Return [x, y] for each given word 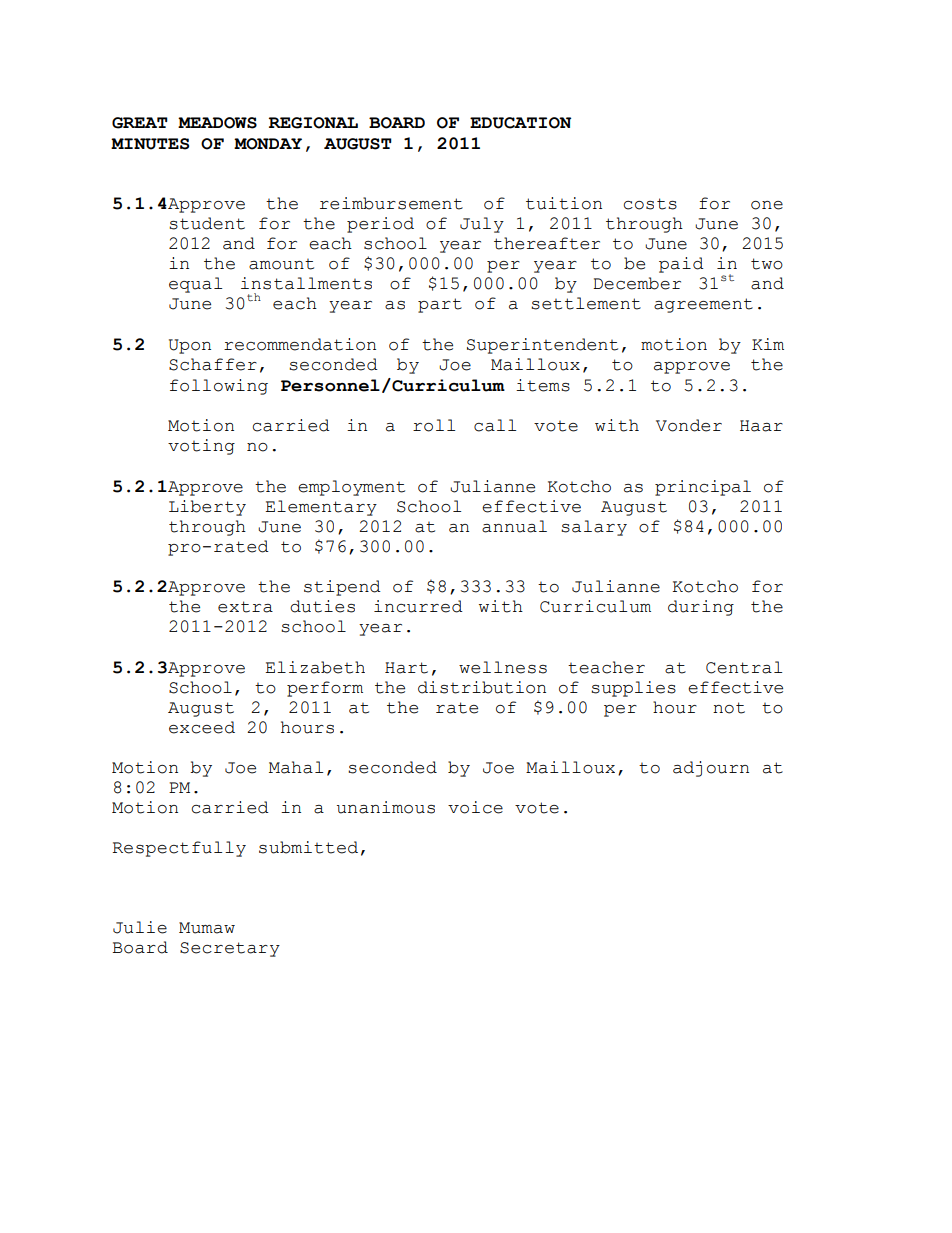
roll [434, 425]
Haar [761, 426]
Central [744, 667]
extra [245, 607]
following [219, 387]
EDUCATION [520, 123]
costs [650, 204]
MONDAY [268, 144]
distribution [482, 687]
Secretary [230, 949]
